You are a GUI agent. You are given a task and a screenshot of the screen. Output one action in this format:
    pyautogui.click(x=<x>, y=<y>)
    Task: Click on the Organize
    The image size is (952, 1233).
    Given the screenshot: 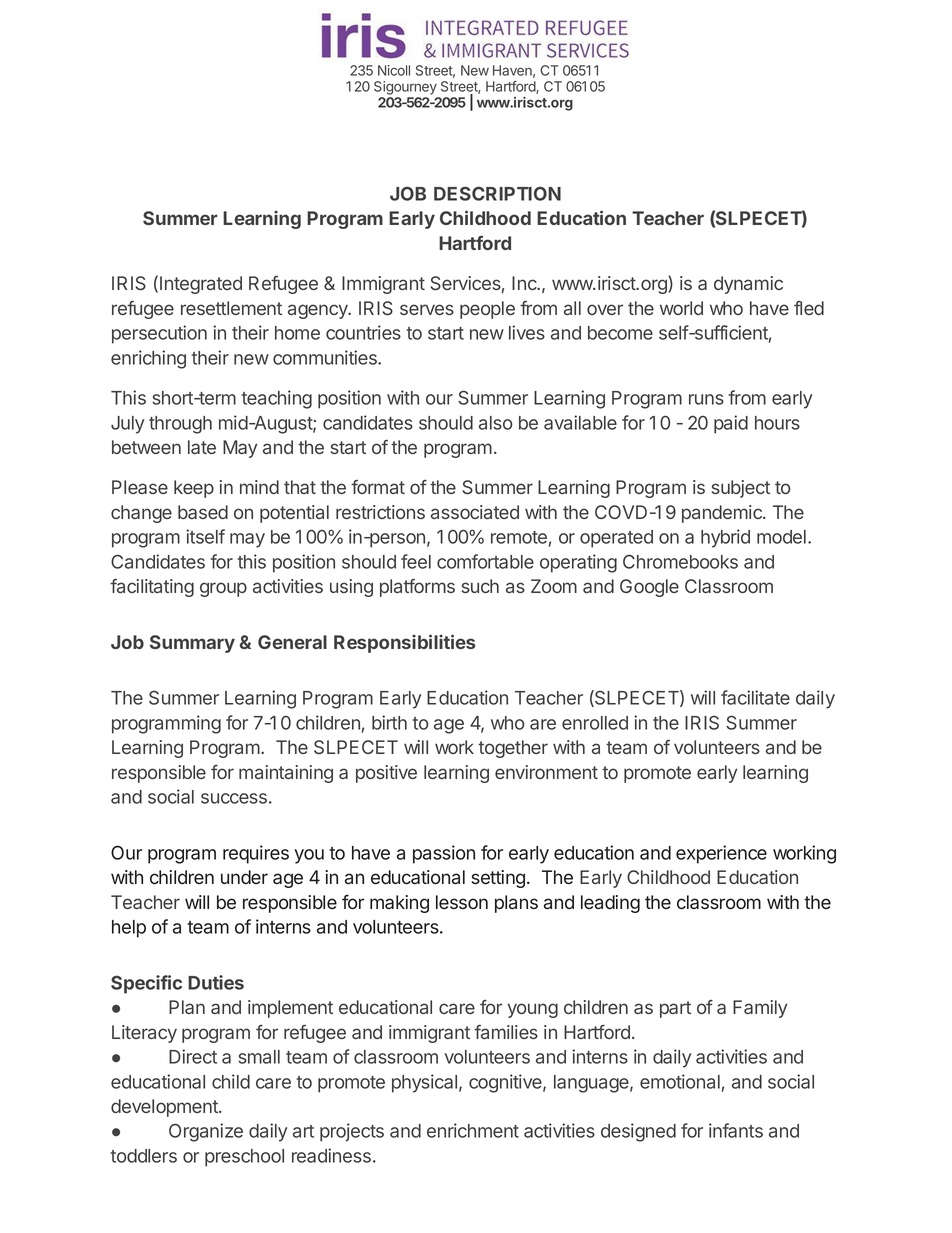 What is the action you would take?
    pyautogui.click(x=206, y=1132)
